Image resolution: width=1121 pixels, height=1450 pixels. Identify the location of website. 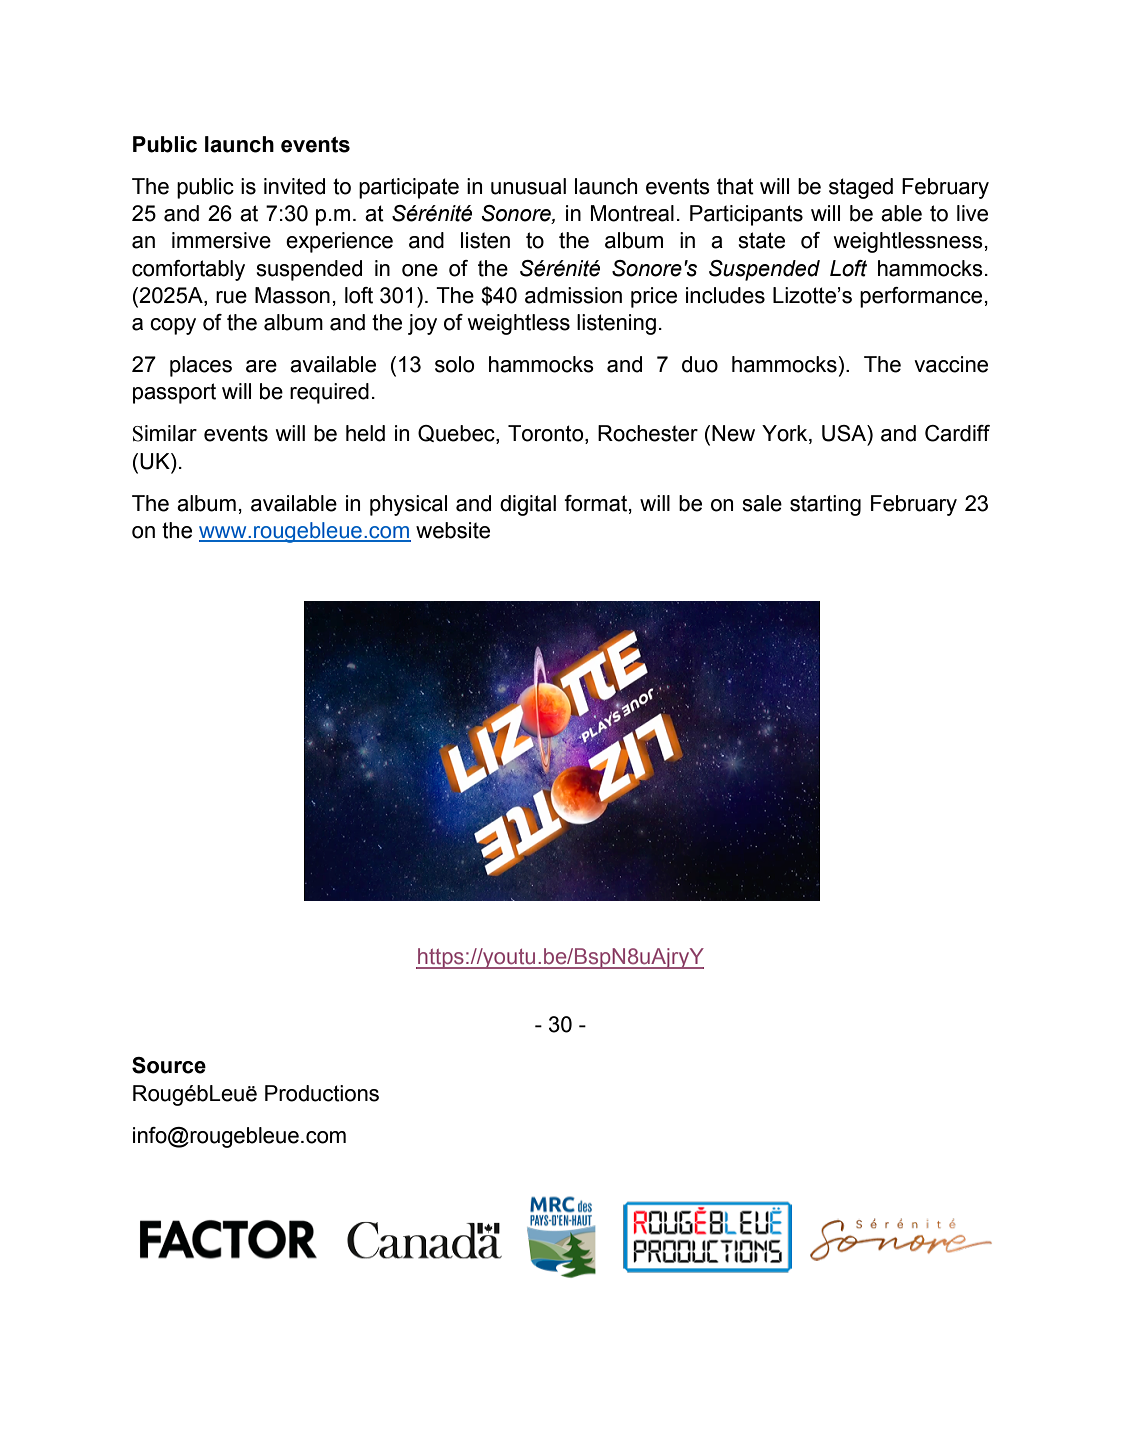
(453, 530).
